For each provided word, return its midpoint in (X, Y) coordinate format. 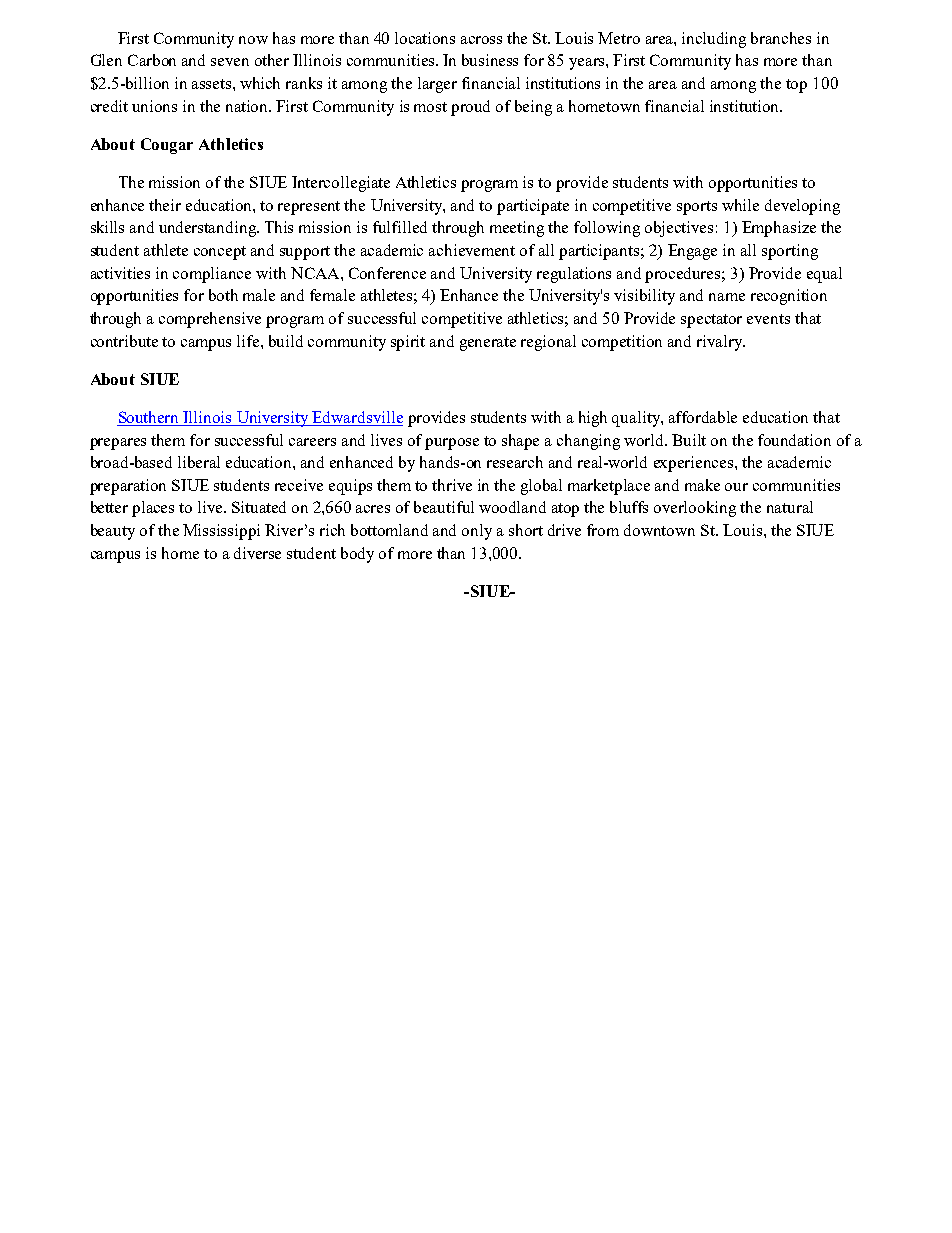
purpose (452, 444)
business (490, 60)
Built (689, 440)
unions (154, 106)
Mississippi (221, 532)
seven (230, 62)
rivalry (721, 343)
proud (470, 108)
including (714, 40)
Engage (692, 252)
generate (488, 344)
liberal (199, 462)
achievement (472, 250)
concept (220, 253)
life (249, 341)
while (740, 205)
